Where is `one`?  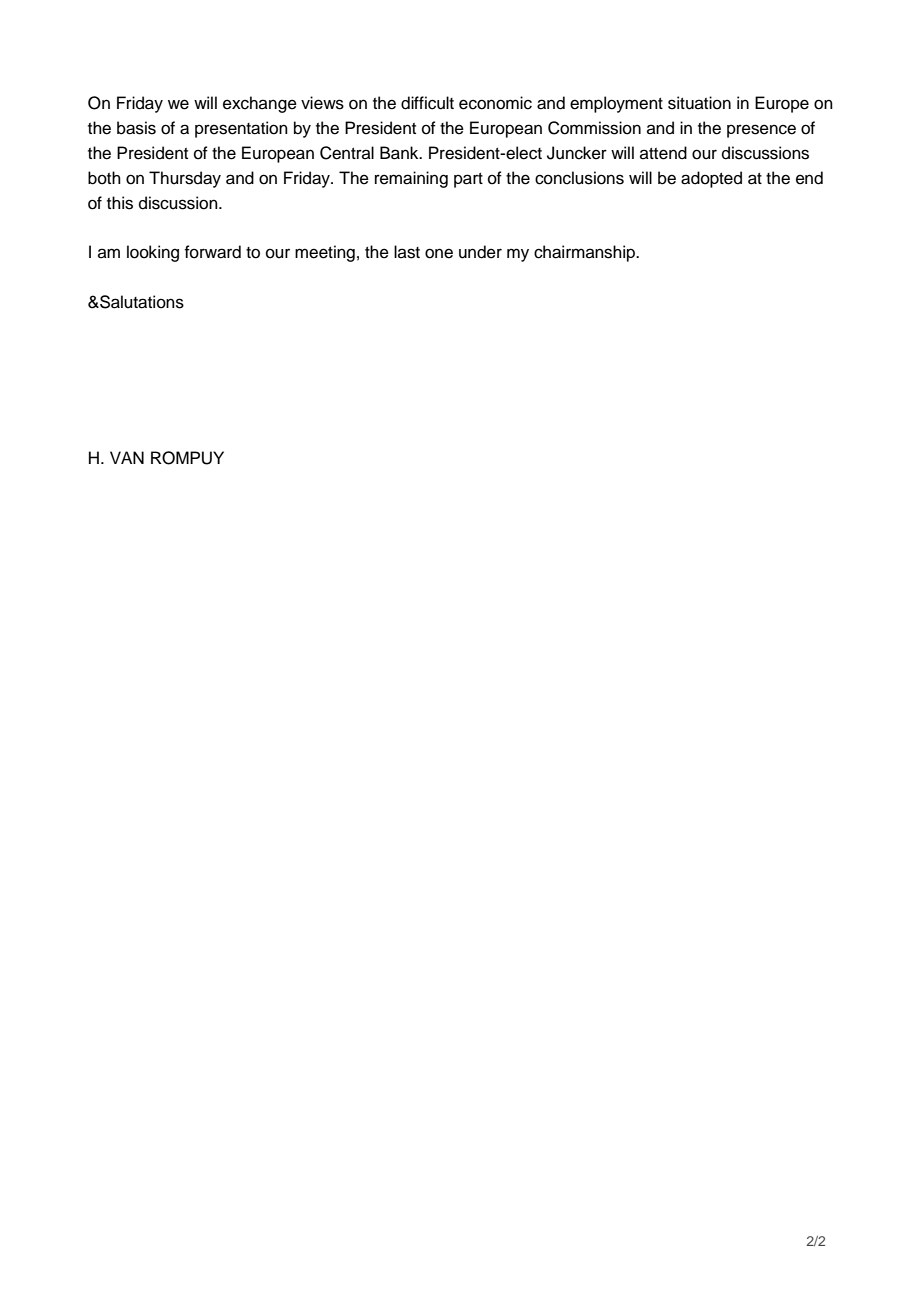
one is located at coordinates (439, 253).
